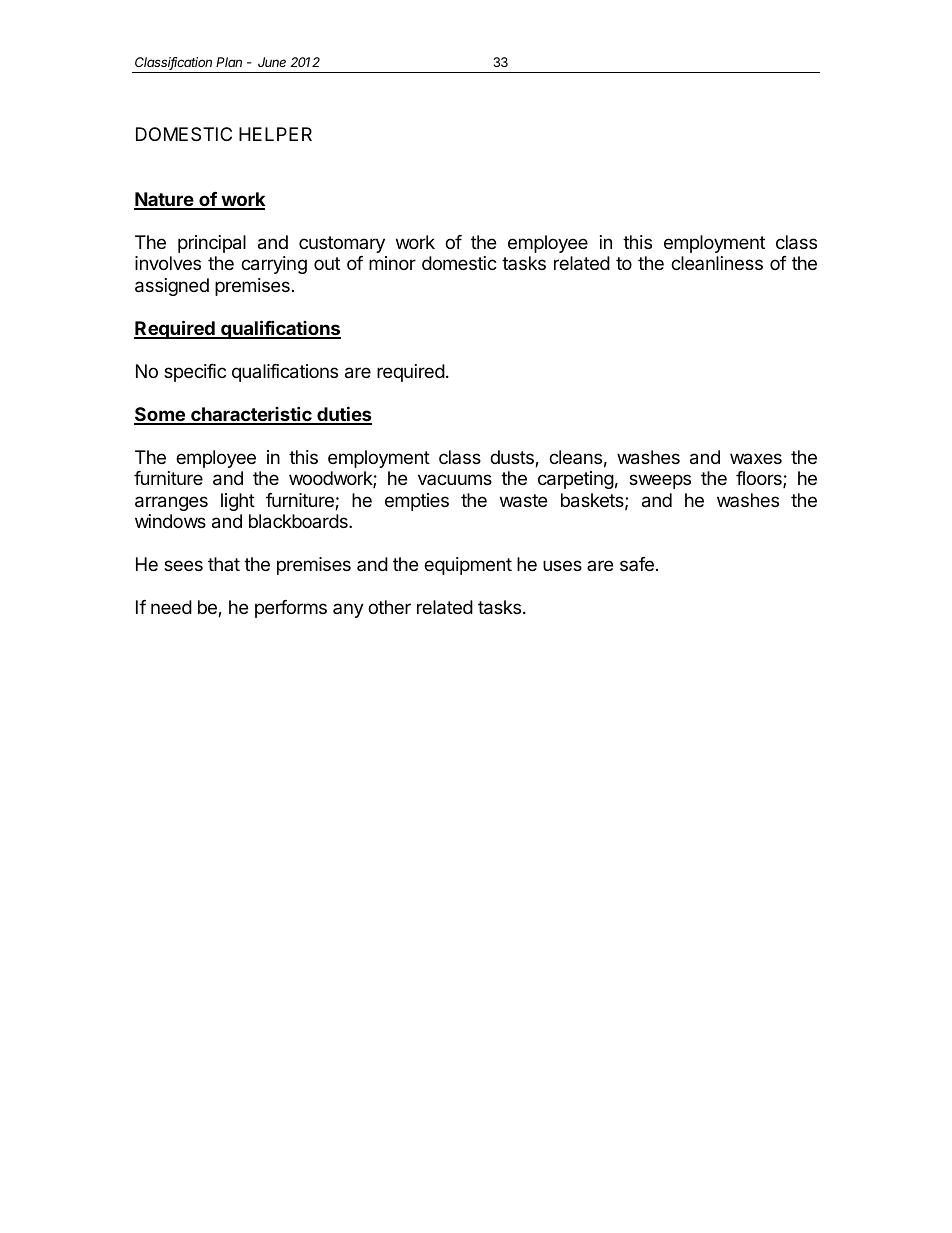 Image resolution: width=952 pixels, height=1233 pixels. Describe the element at coordinates (195, 373) in the screenshot. I see `specific` at that location.
